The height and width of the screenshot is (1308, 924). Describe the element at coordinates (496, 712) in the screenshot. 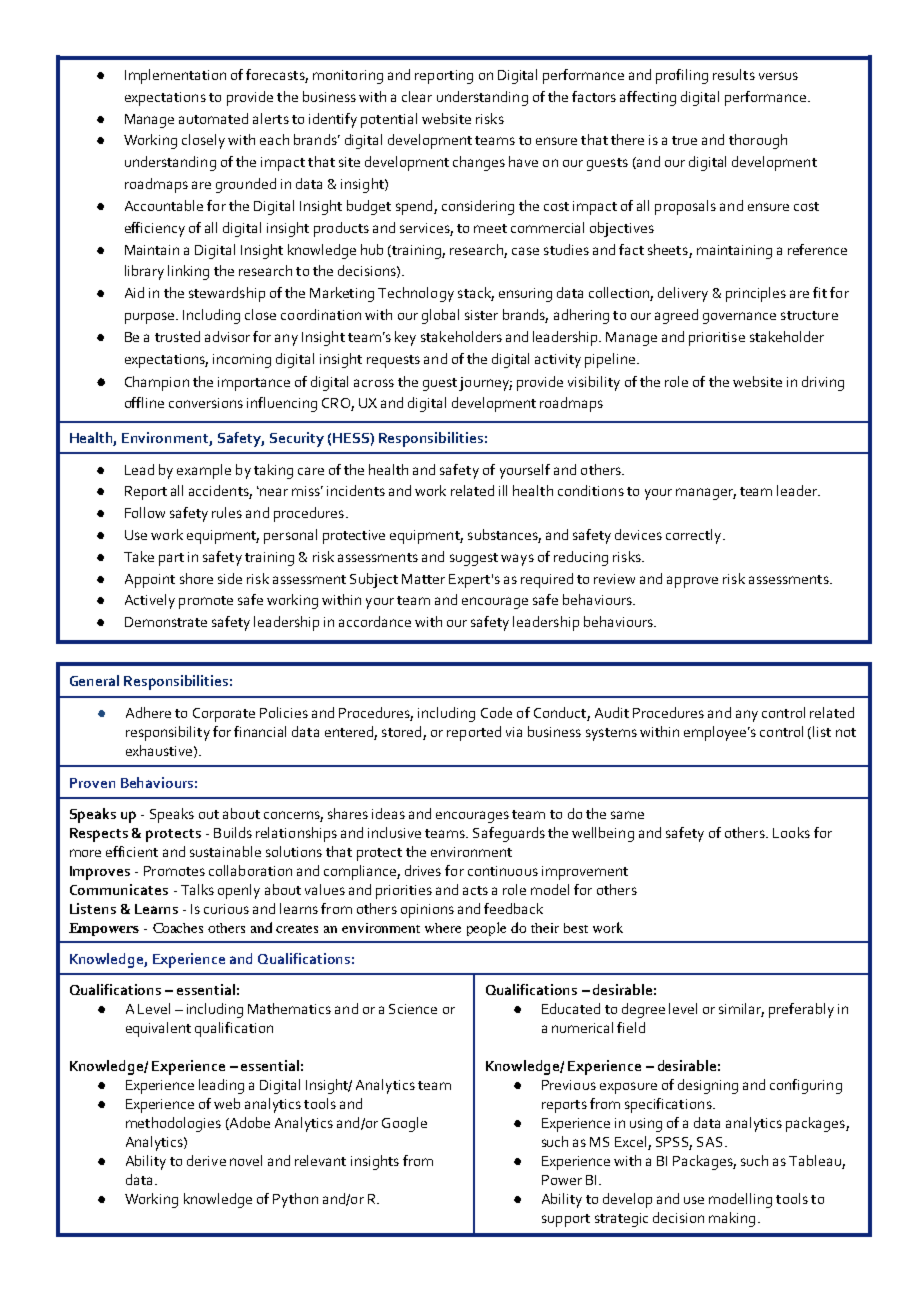

I see `Code` at that location.
